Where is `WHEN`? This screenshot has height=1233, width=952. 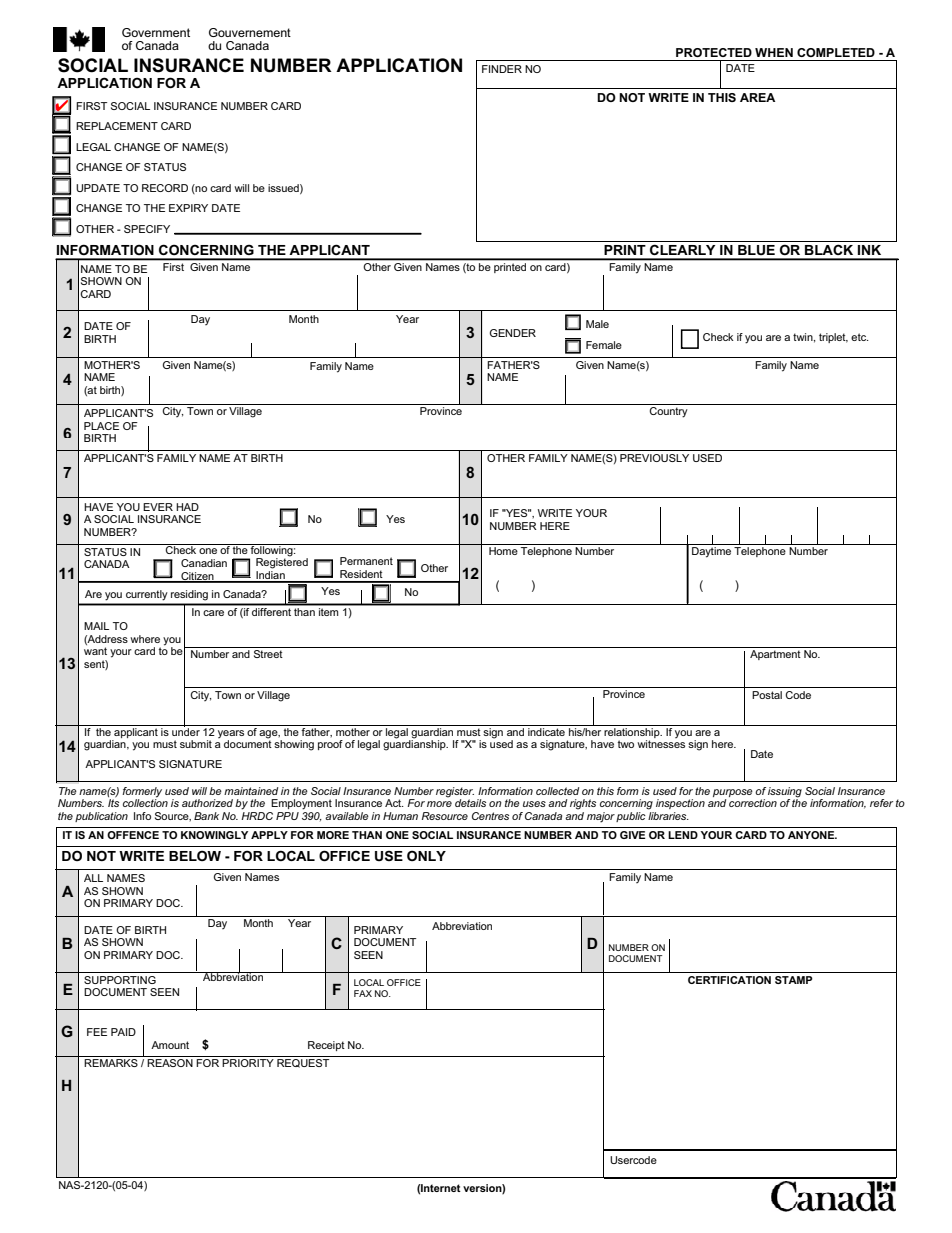 WHEN is located at coordinates (774, 52).
